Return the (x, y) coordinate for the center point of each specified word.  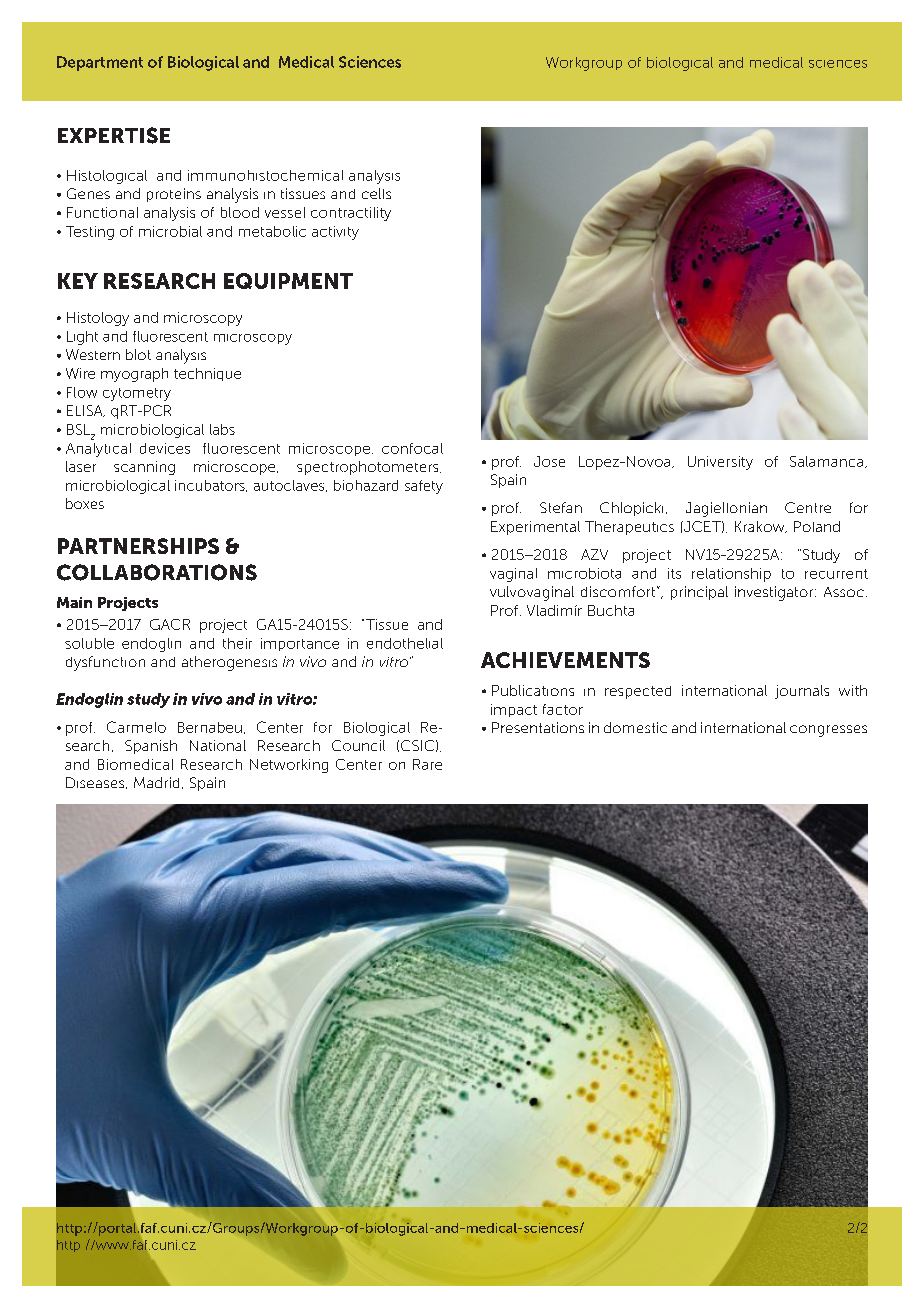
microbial (170, 231)
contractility (351, 214)
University (720, 463)
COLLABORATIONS (157, 572)
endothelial (405, 643)
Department (100, 63)
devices (165, 448)
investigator (775, 593)
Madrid (156, 782)
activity (335, 233)
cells (376, 193)
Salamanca (828, 462)
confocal (412, 448)
